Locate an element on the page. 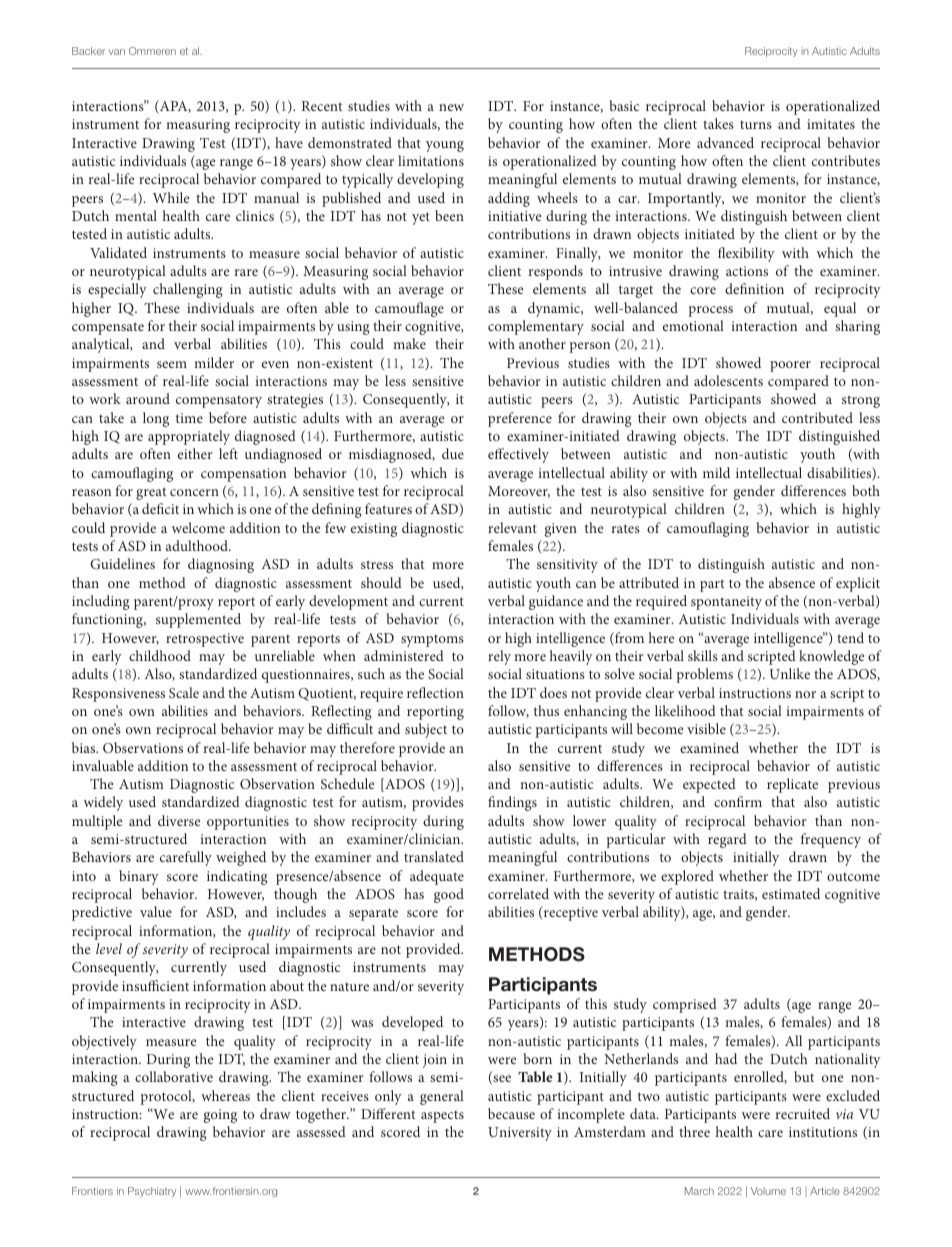  turns is located at coordinates (756, 125).
